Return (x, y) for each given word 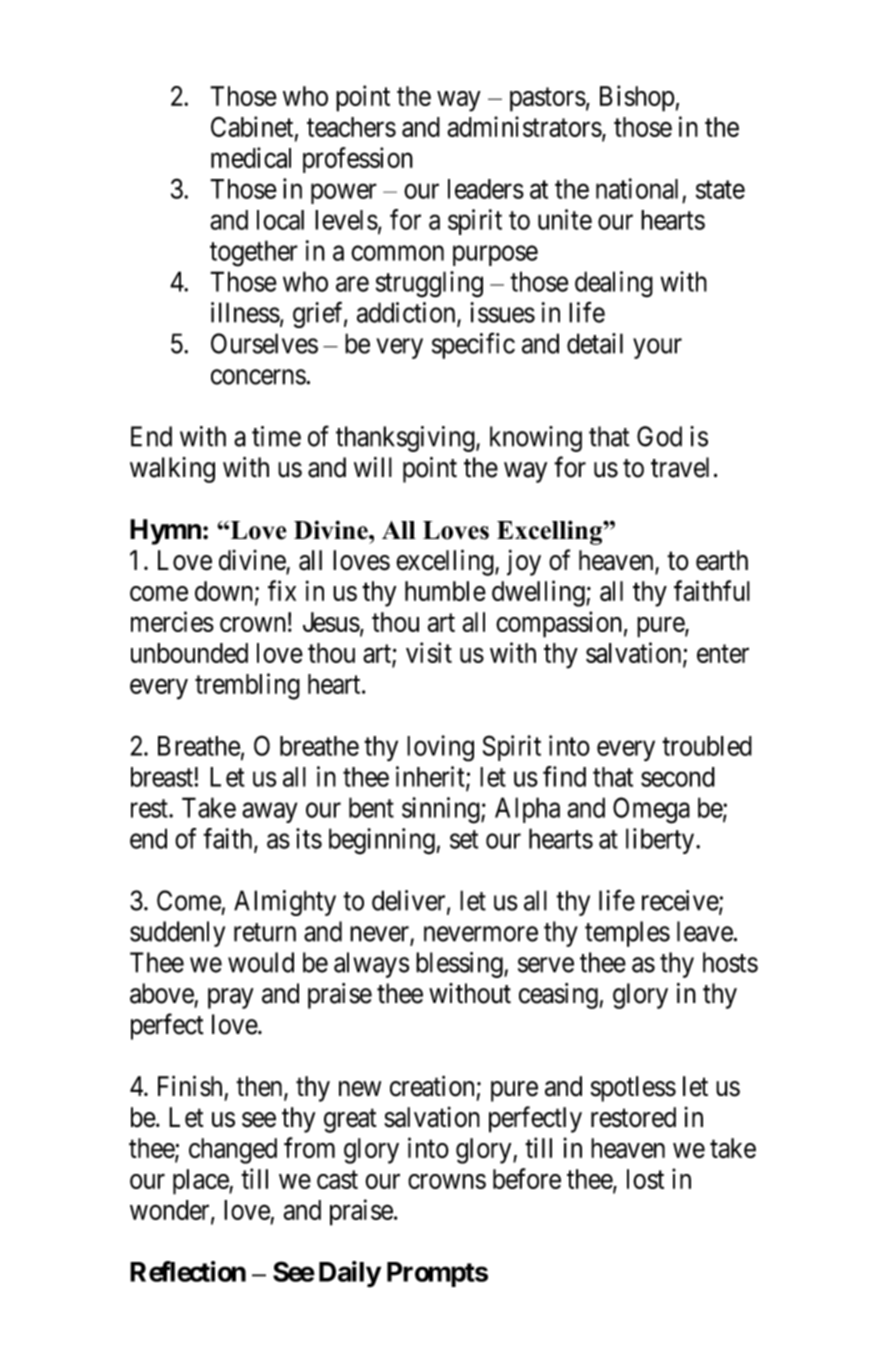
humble (445, 591)
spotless (633, 1089)
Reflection (188, 1271)
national (637, 188)
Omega (651, 810)
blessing (460, 965)
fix (282, 590)
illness (245, 312)
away (269, 813)
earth (722, 560)
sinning (442, 810)
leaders (486, 189)
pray (231, 998)
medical (251, 157)
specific (473, 345)
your (657, 348)
